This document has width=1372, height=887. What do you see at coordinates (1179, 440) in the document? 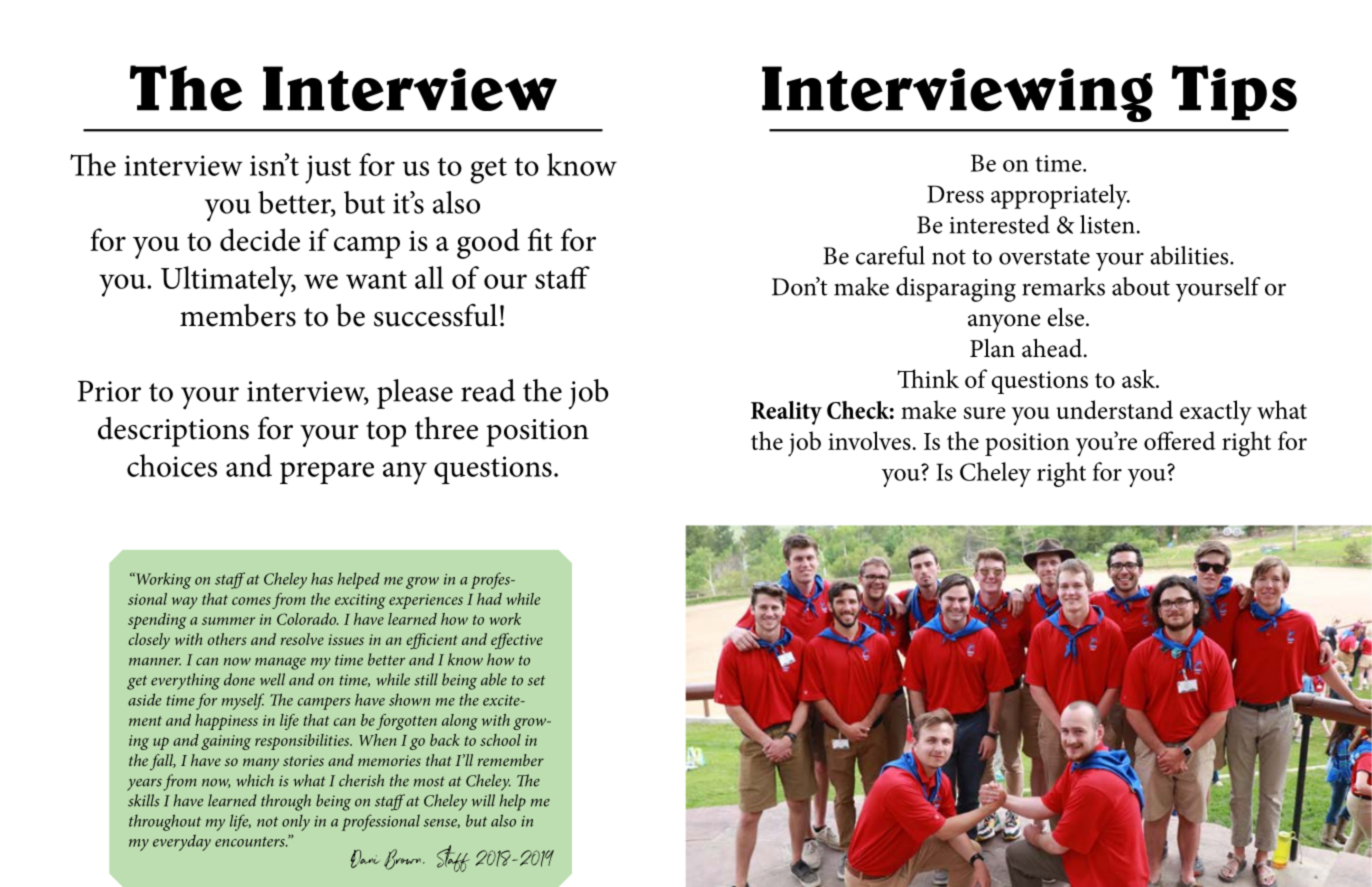
I see `offered` at bounding box center [1179, 440].
